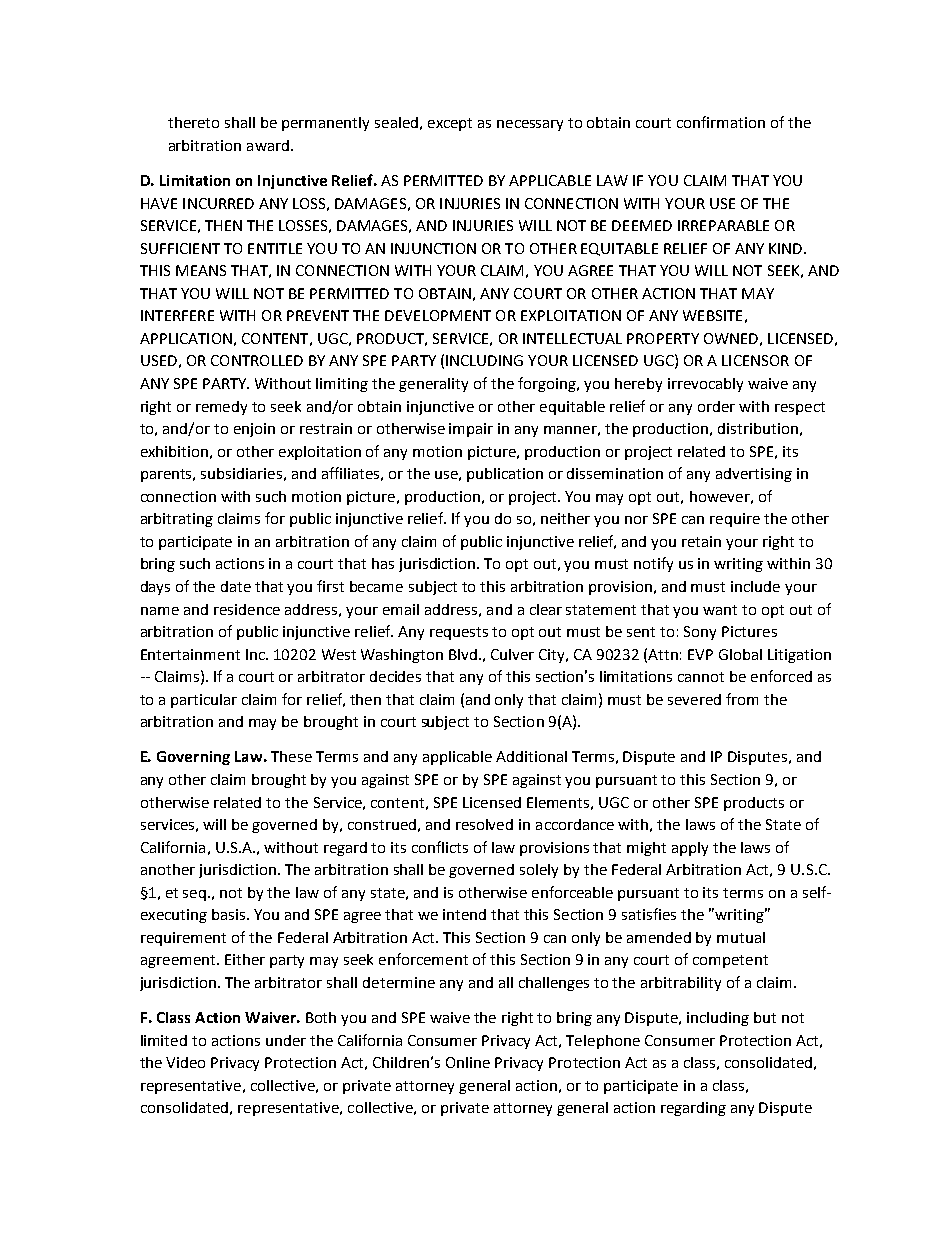  I want to click on requests, so click(459, 633).
